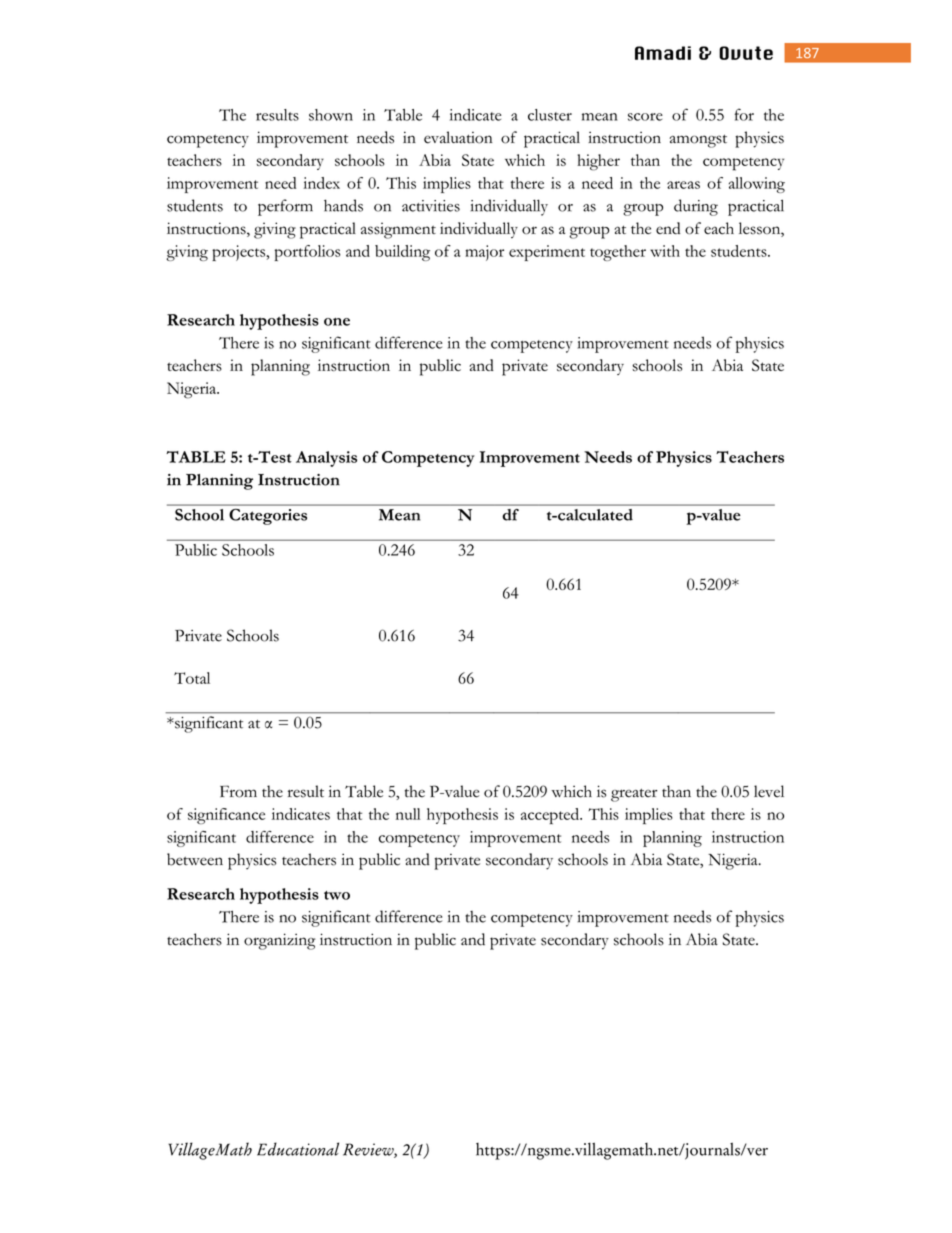 This image has width=952, height=1233. Describe the element at coordinates (337, 322) in the image. I see `one` at that location.
